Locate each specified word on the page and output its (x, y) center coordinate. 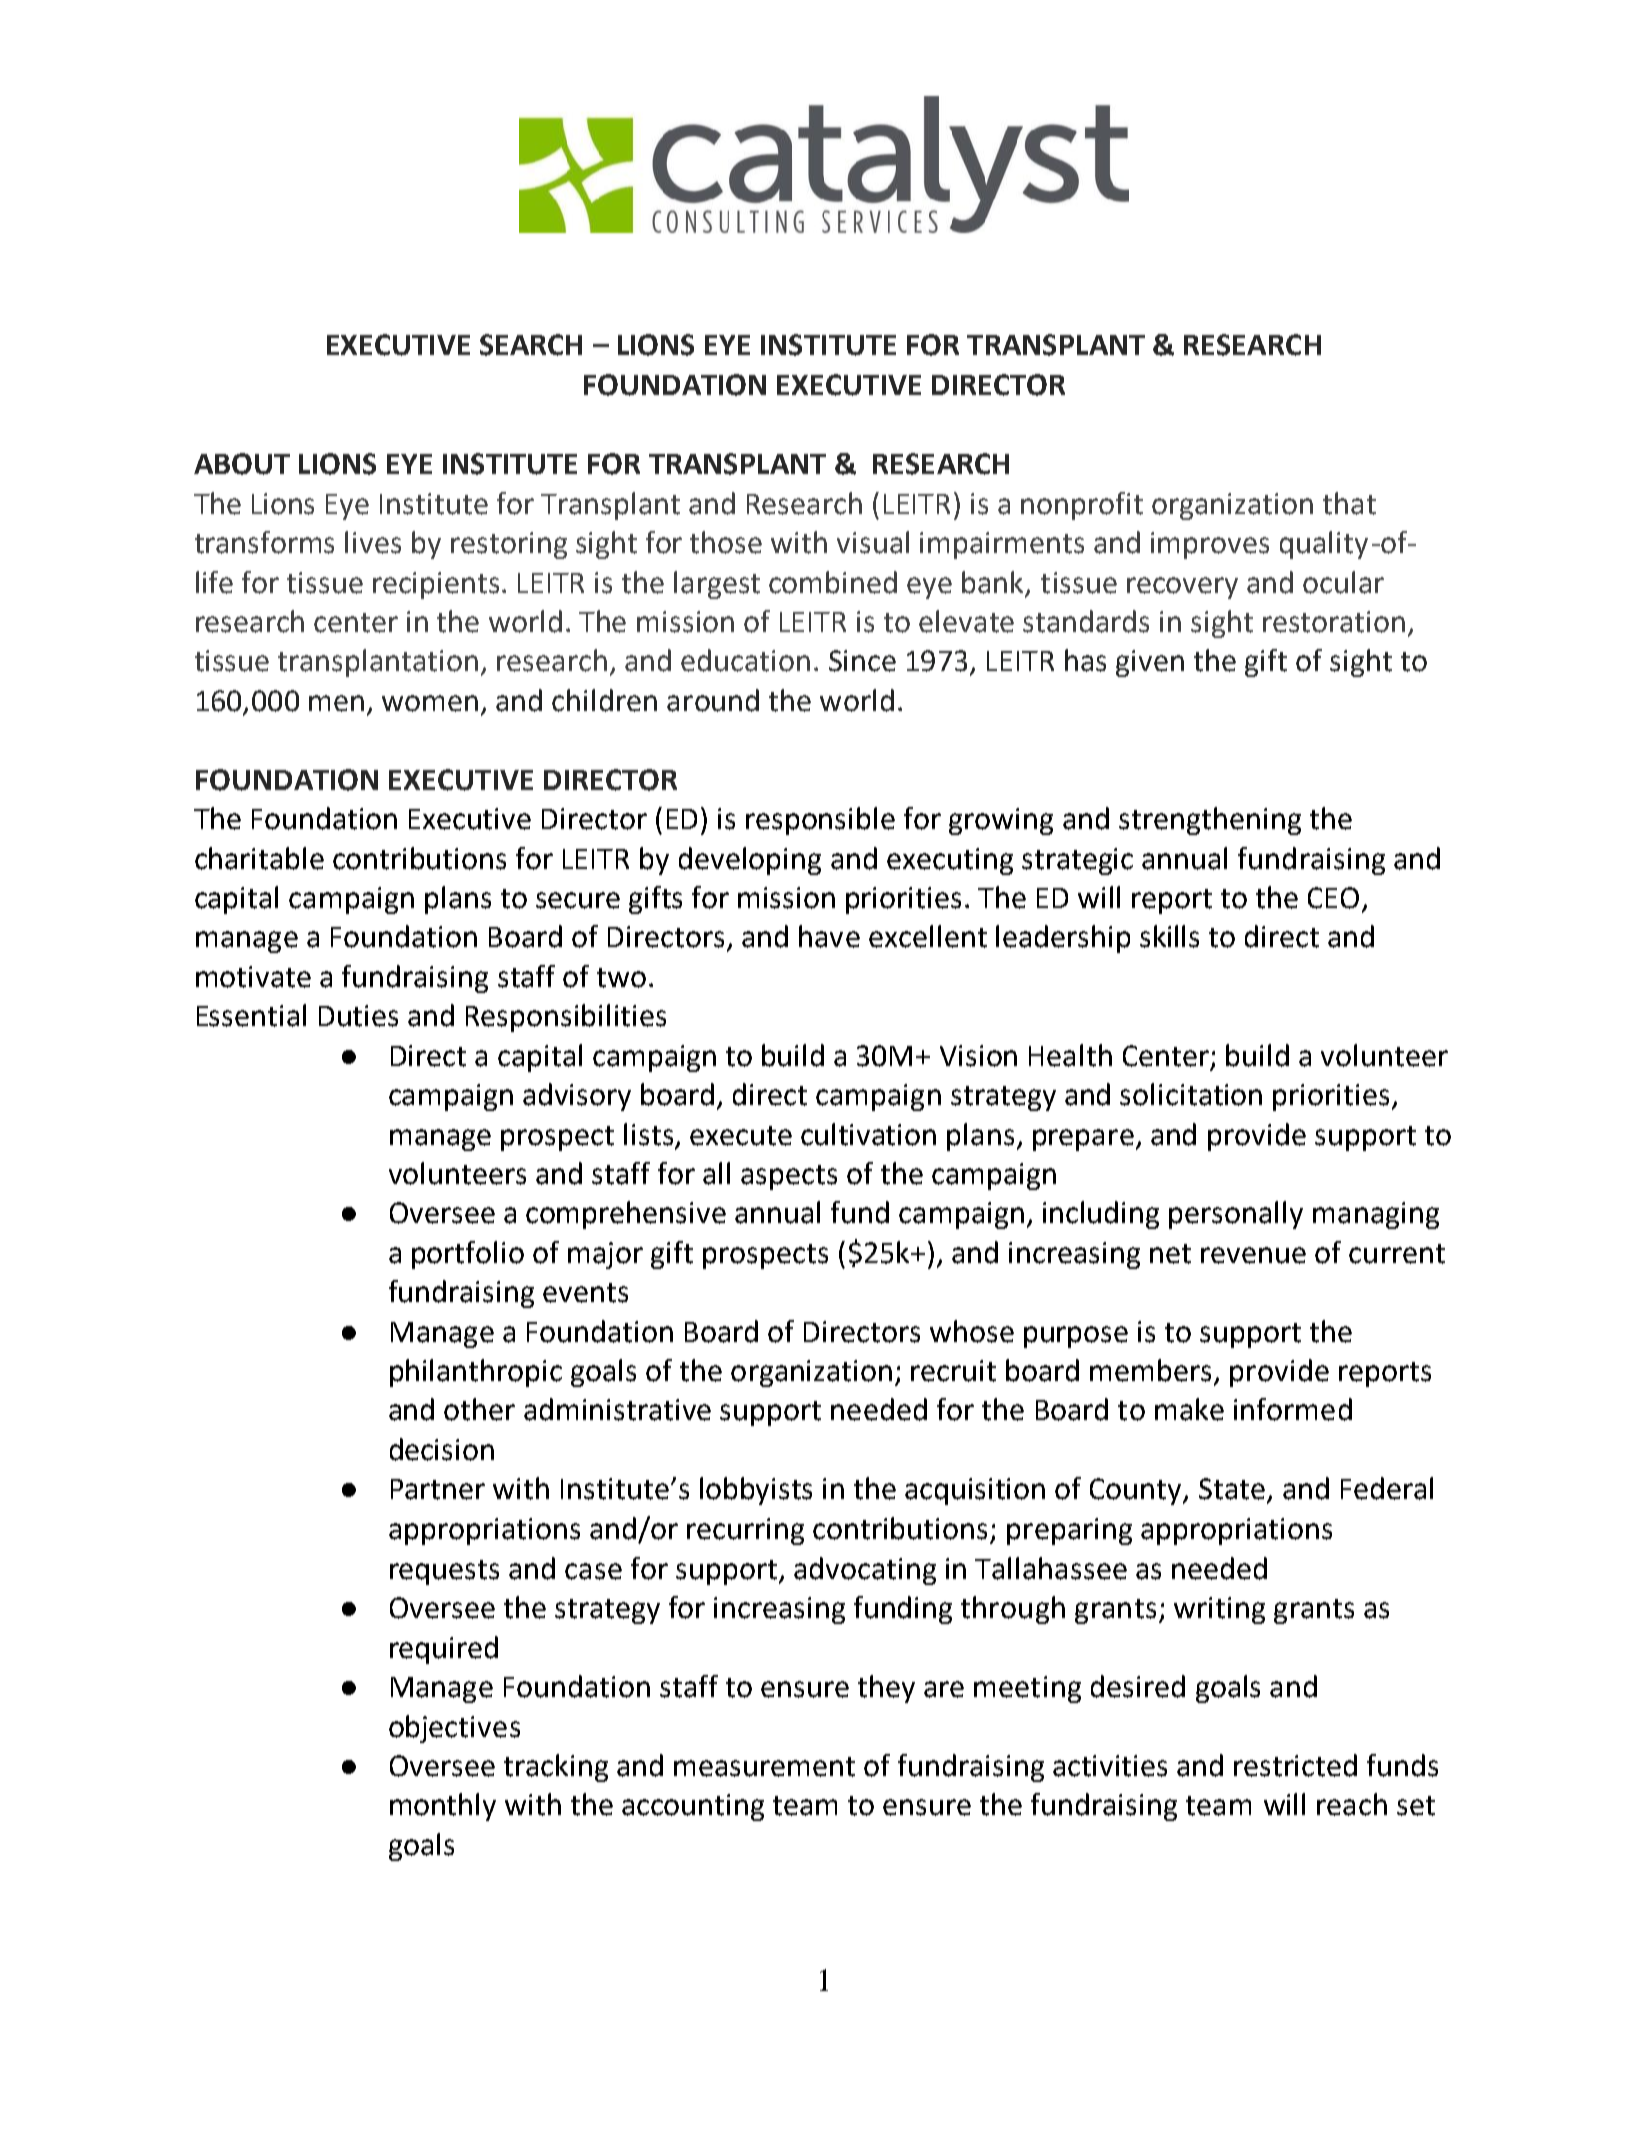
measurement (764, 1767)
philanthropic (476, 1373)
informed (1293, 1409)
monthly (443, 1807)
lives (373, 542)
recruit (953, 1371)
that (1349, 503)
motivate (253, 977)
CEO (1333, 898)
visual (873, 542)
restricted (1295, 1765)
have (829, 936)
